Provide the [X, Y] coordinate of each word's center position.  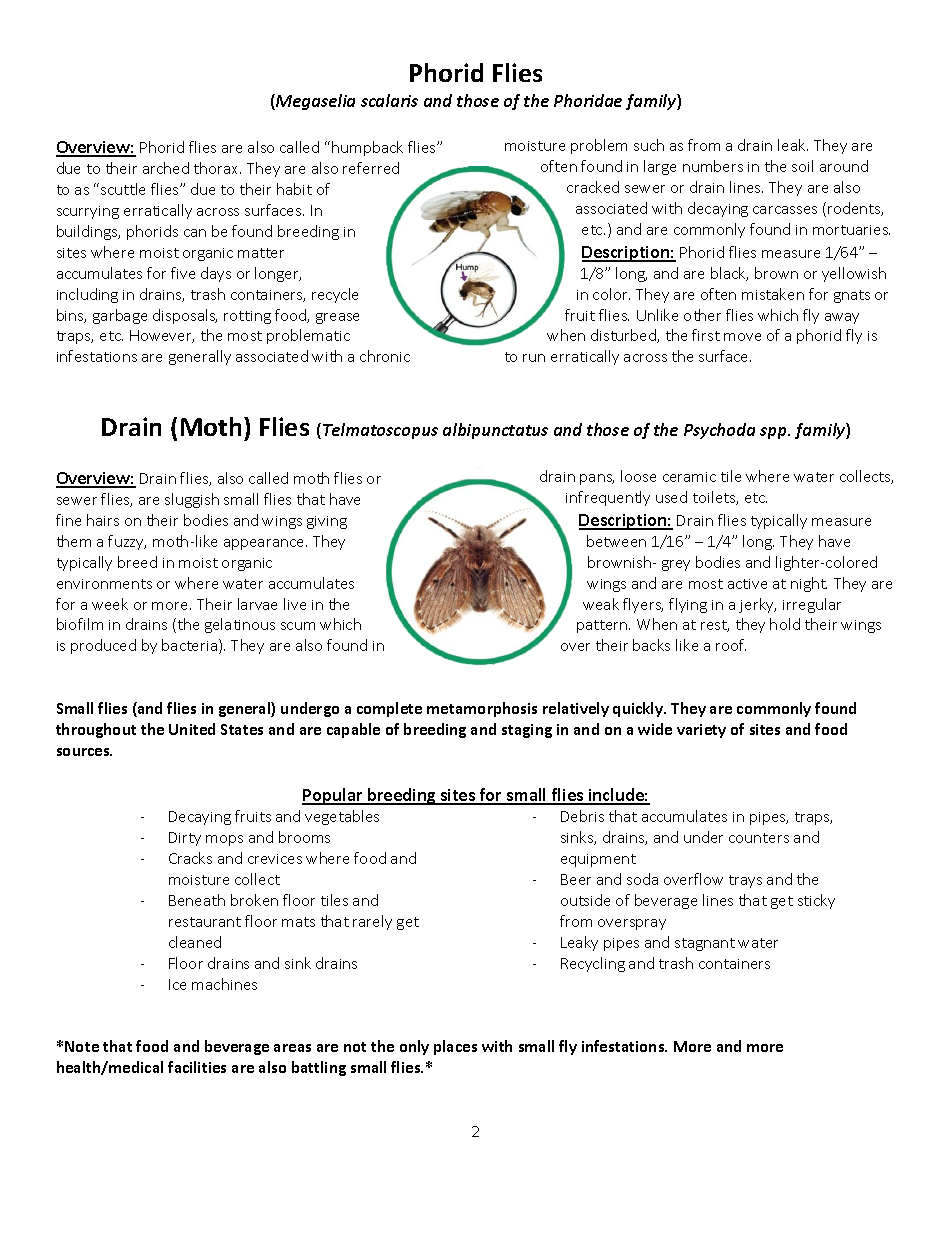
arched [166, 168]
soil [802, 166]
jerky [757, 605]
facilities [197, 1067]
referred [371, 168]
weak [601, 604]
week [110, 604]
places [455, 1047]
